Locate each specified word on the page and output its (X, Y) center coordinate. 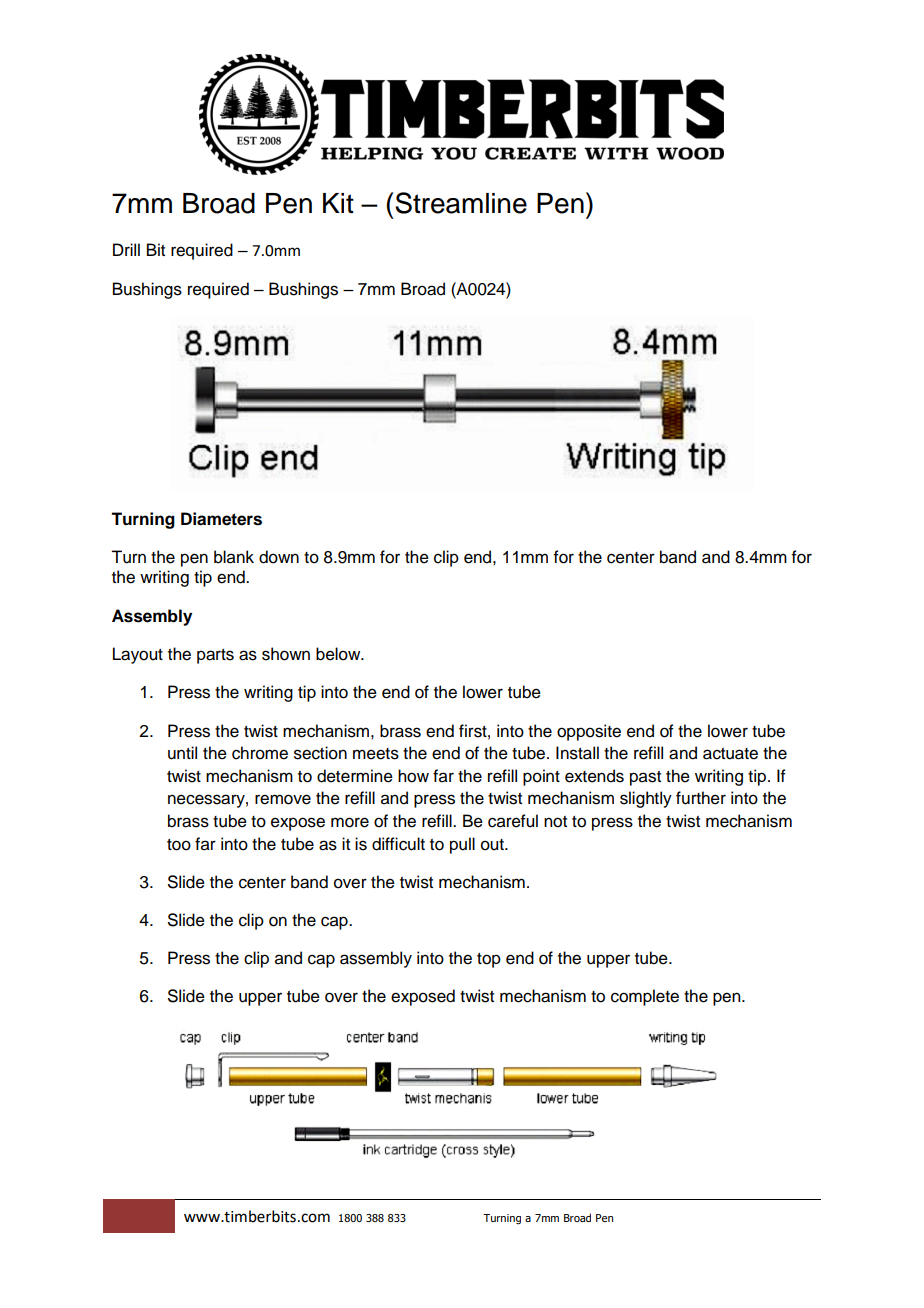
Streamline (461, 203)
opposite (589, 732)
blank (234, 557)
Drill (126, 249)
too (179, 845)
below (339, 654)
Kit (338, 203)
